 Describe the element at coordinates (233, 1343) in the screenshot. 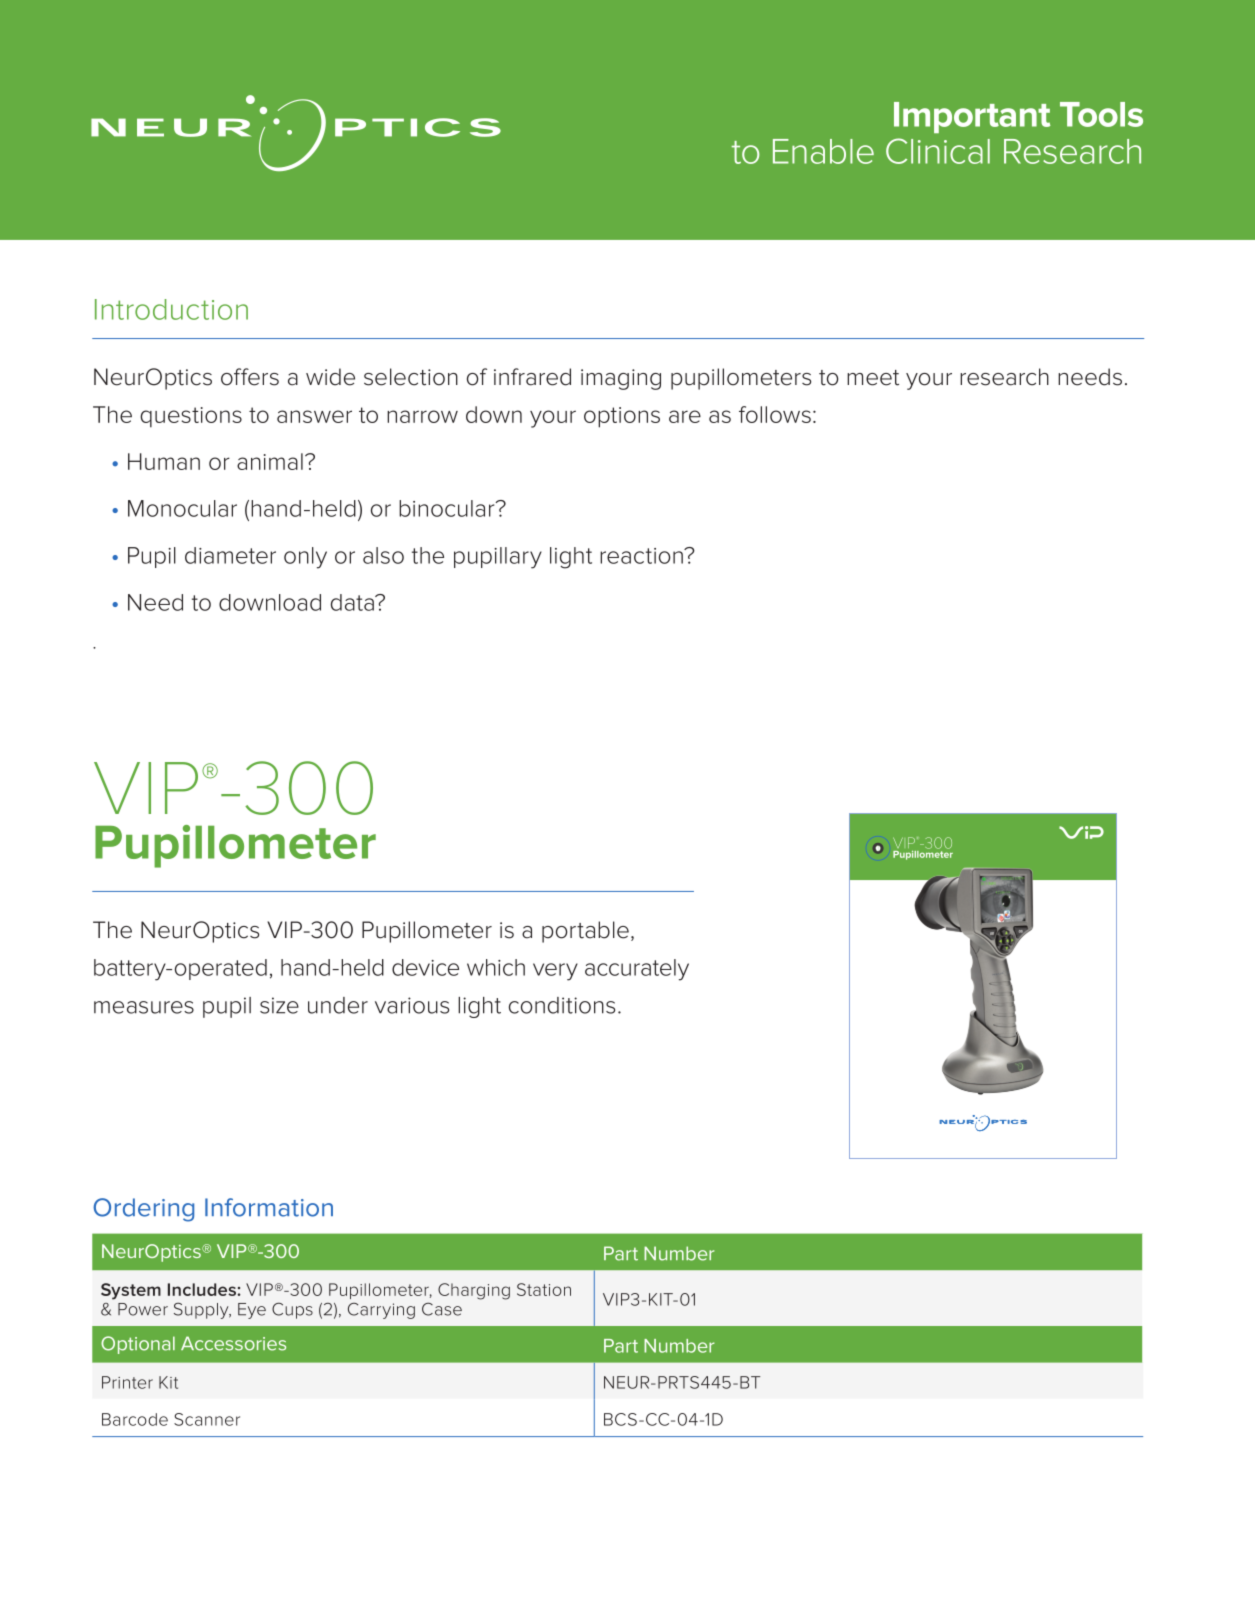

I see `Accessories` at that location.
